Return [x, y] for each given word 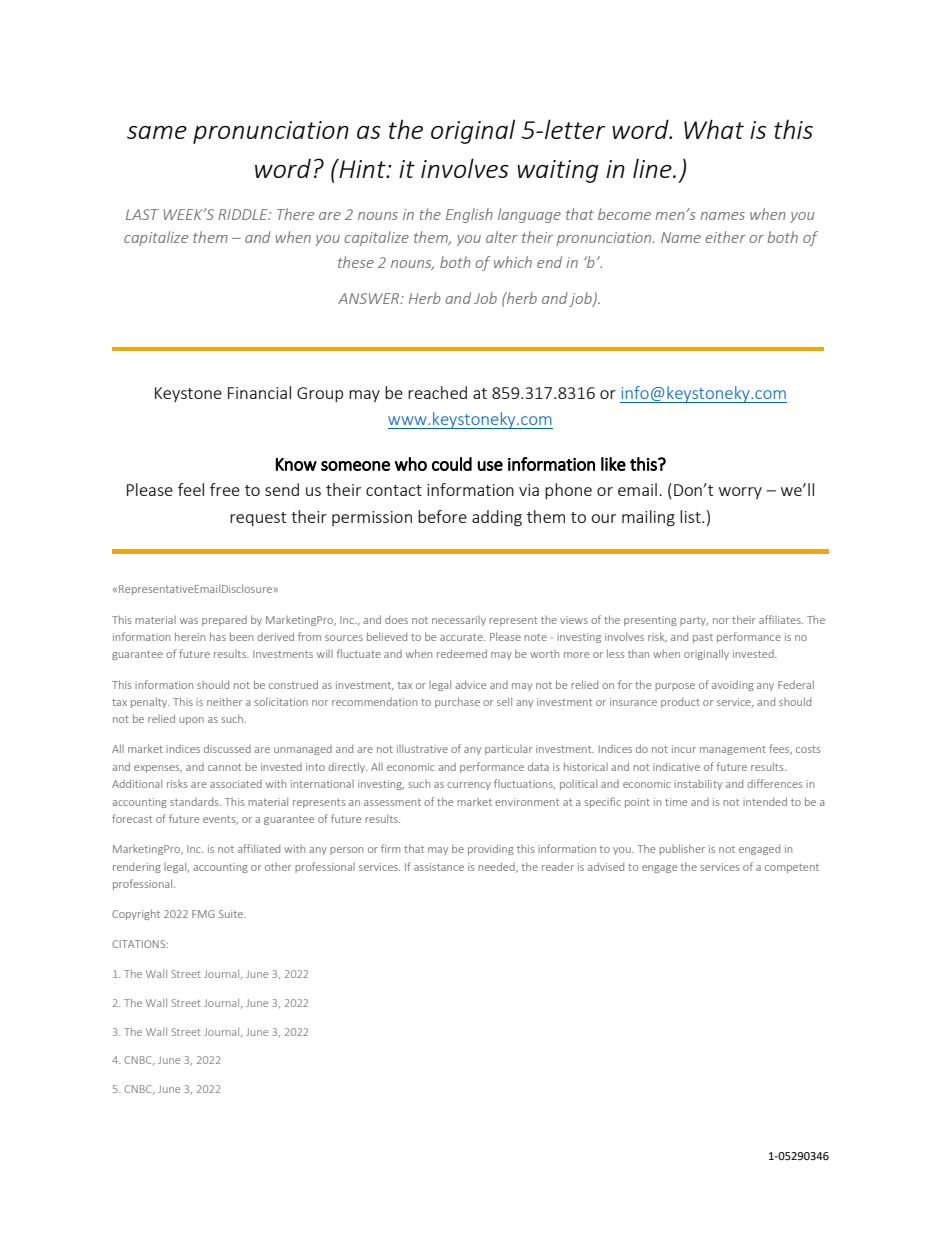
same [157, 132]
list [691, 516]
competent [792, 868]
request [258, 519]
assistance [439, 867]
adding [497, 518]
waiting [558, 171]
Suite [232, 914]
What [714, 129]
